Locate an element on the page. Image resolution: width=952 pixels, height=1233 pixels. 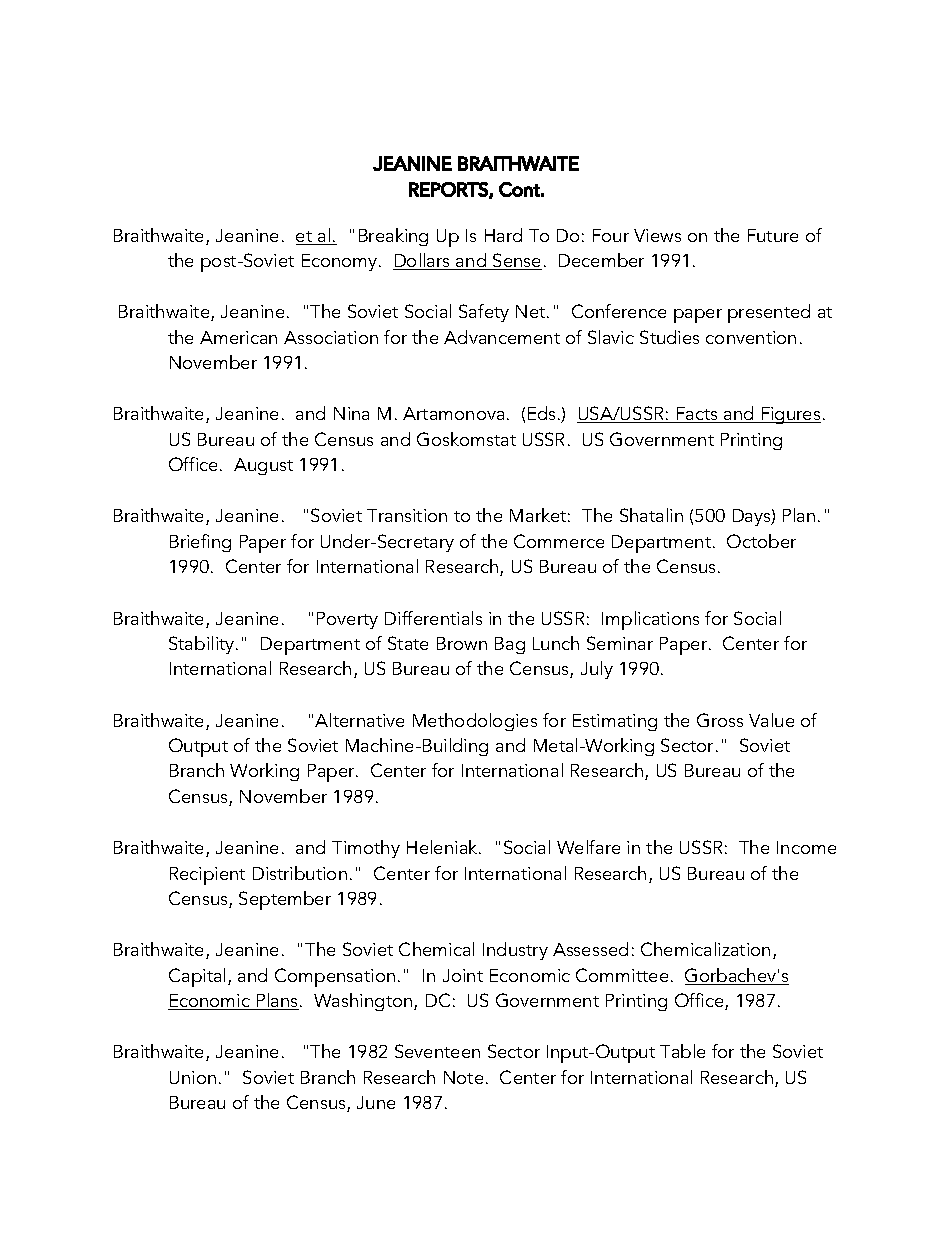
Distribution is located at coordinates (300, 873).
